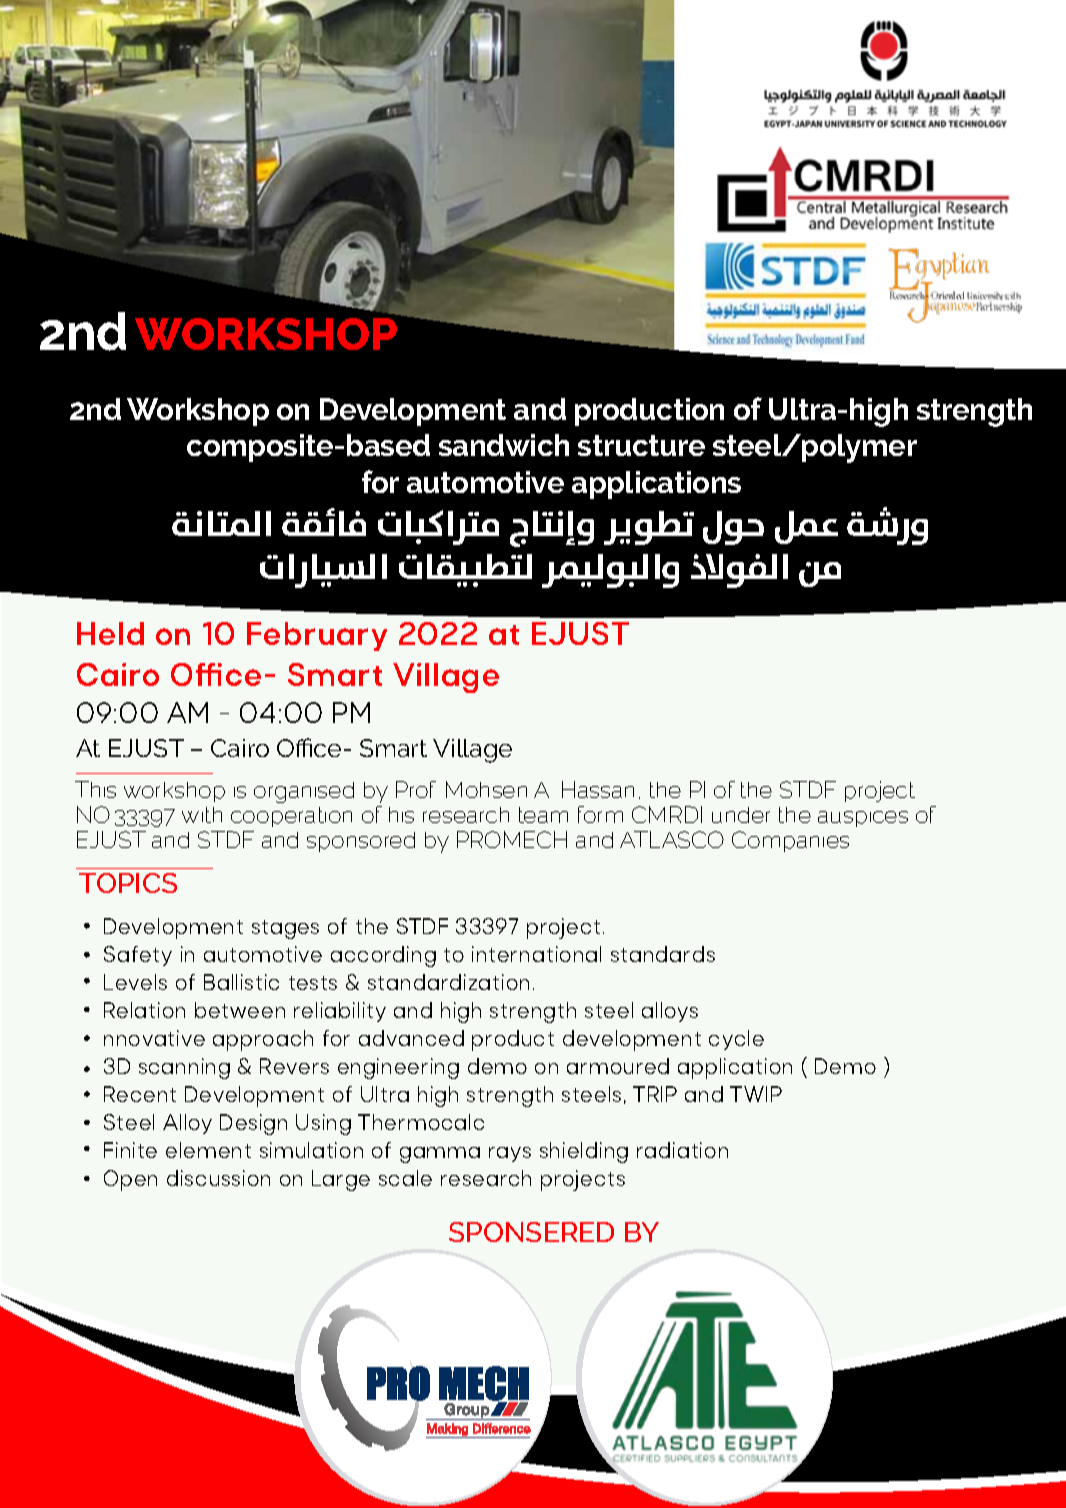 The width and height of the document is (1066, 1508). What do you see at coordinates (641, 445) in the document?
I see `structure` at bounding box center [641, 445].
